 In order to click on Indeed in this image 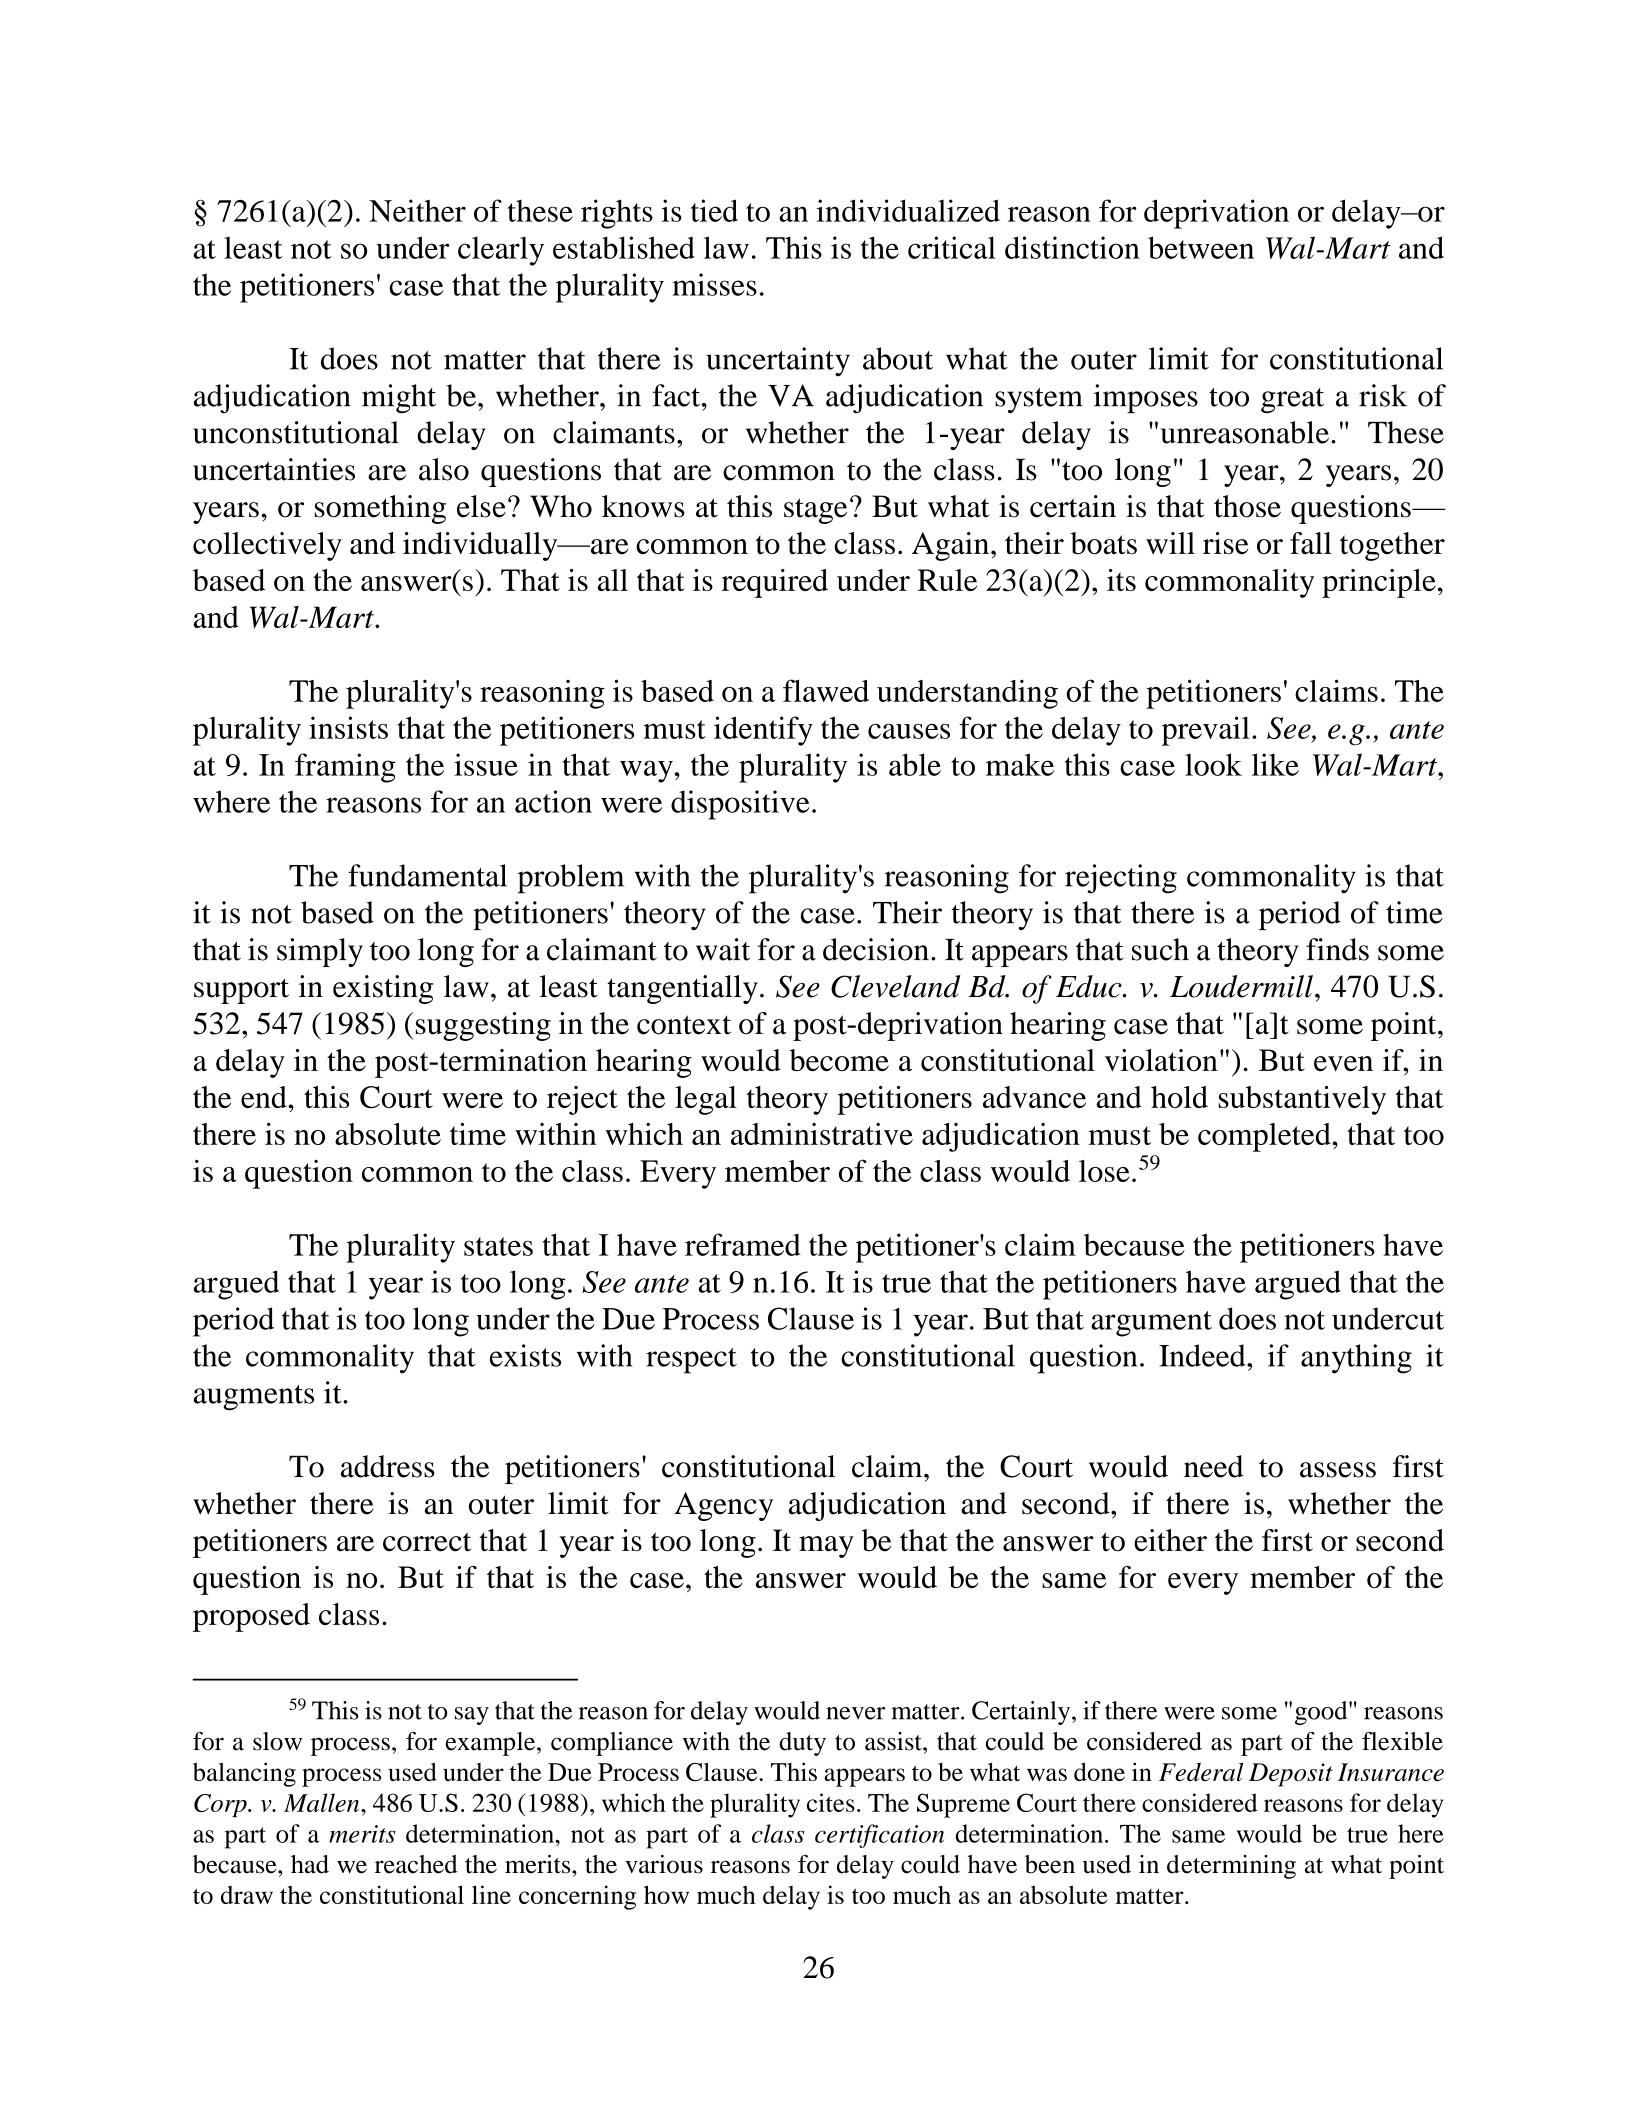, I will do `click(1203, 1355)`.
